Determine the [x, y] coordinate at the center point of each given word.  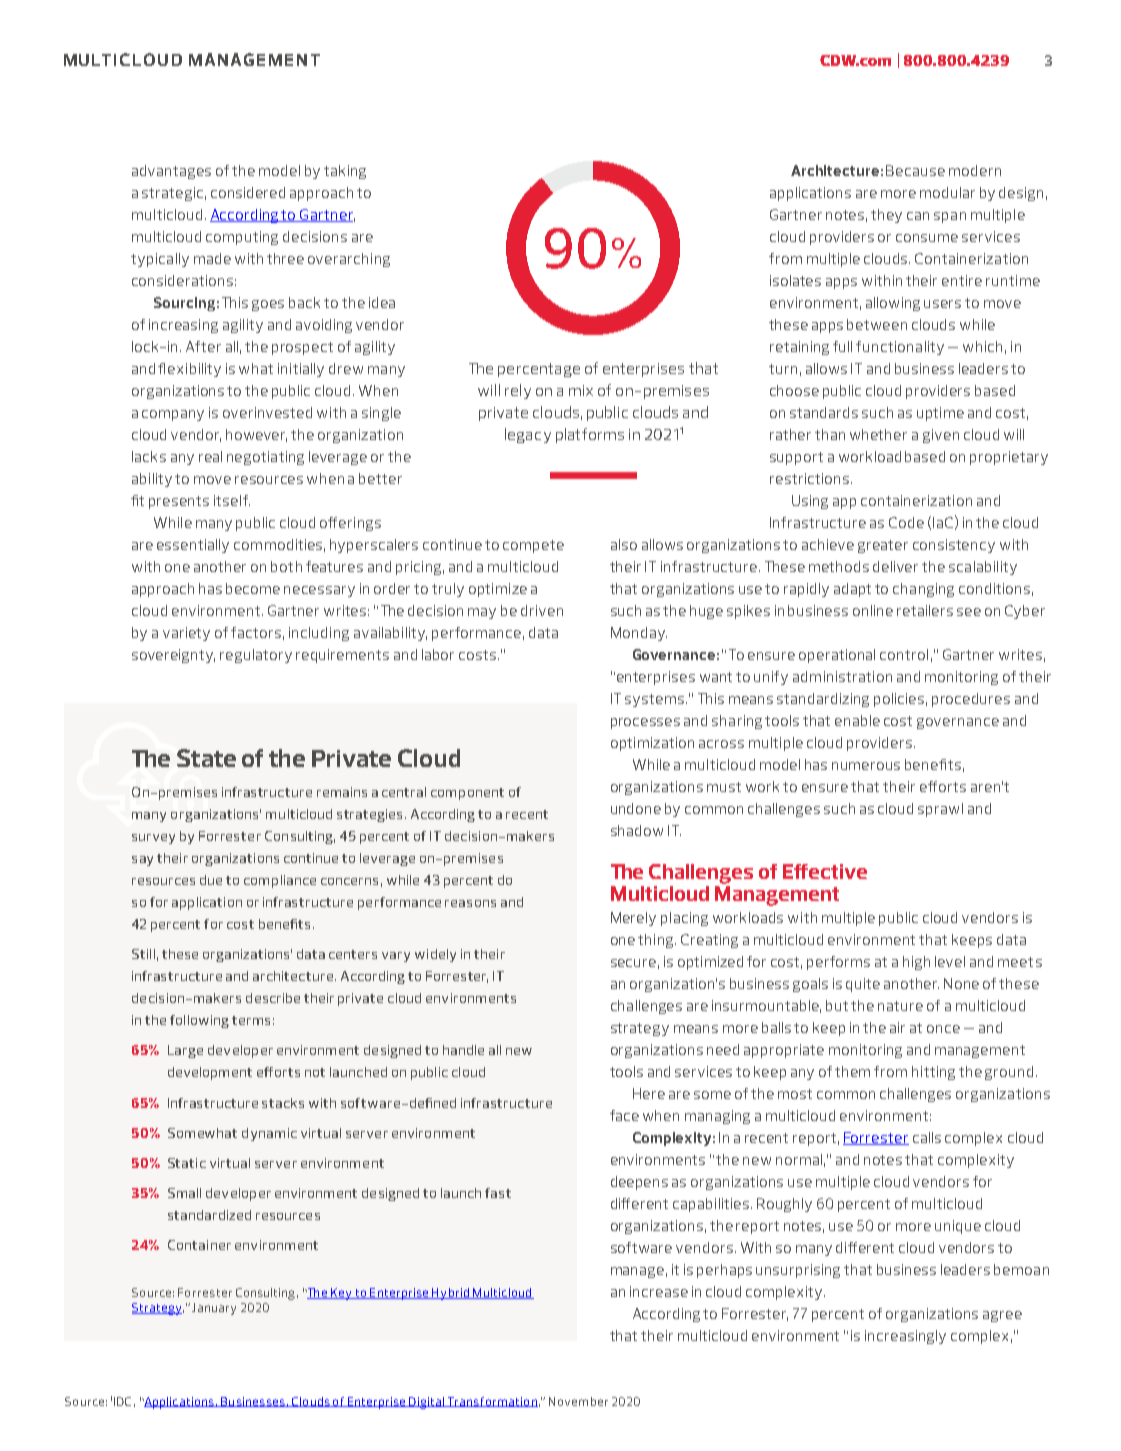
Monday [639, 634]
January [214, 1309]
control [904, 654]
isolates [795, 280]
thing [657, 941]
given [941, 436]
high [916, 963]
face [624, 1115]
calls [927, 1137]
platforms [590, 435]
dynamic [269, 1134]
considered [248, 192]
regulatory [256, 656]
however [256, 435]
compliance [280, 881]
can [918, 216]
